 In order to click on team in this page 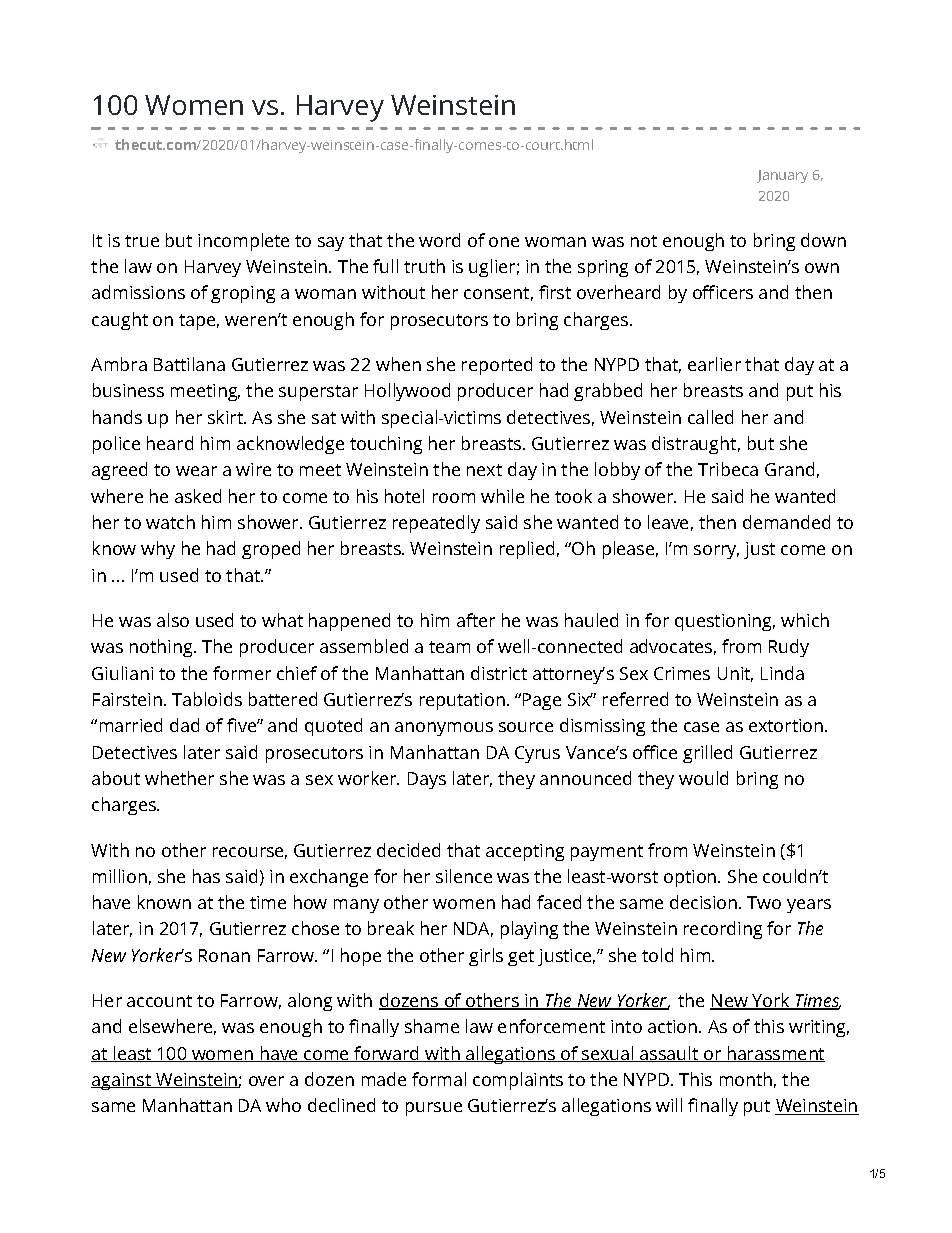, I will do `click(449, 647)`.
